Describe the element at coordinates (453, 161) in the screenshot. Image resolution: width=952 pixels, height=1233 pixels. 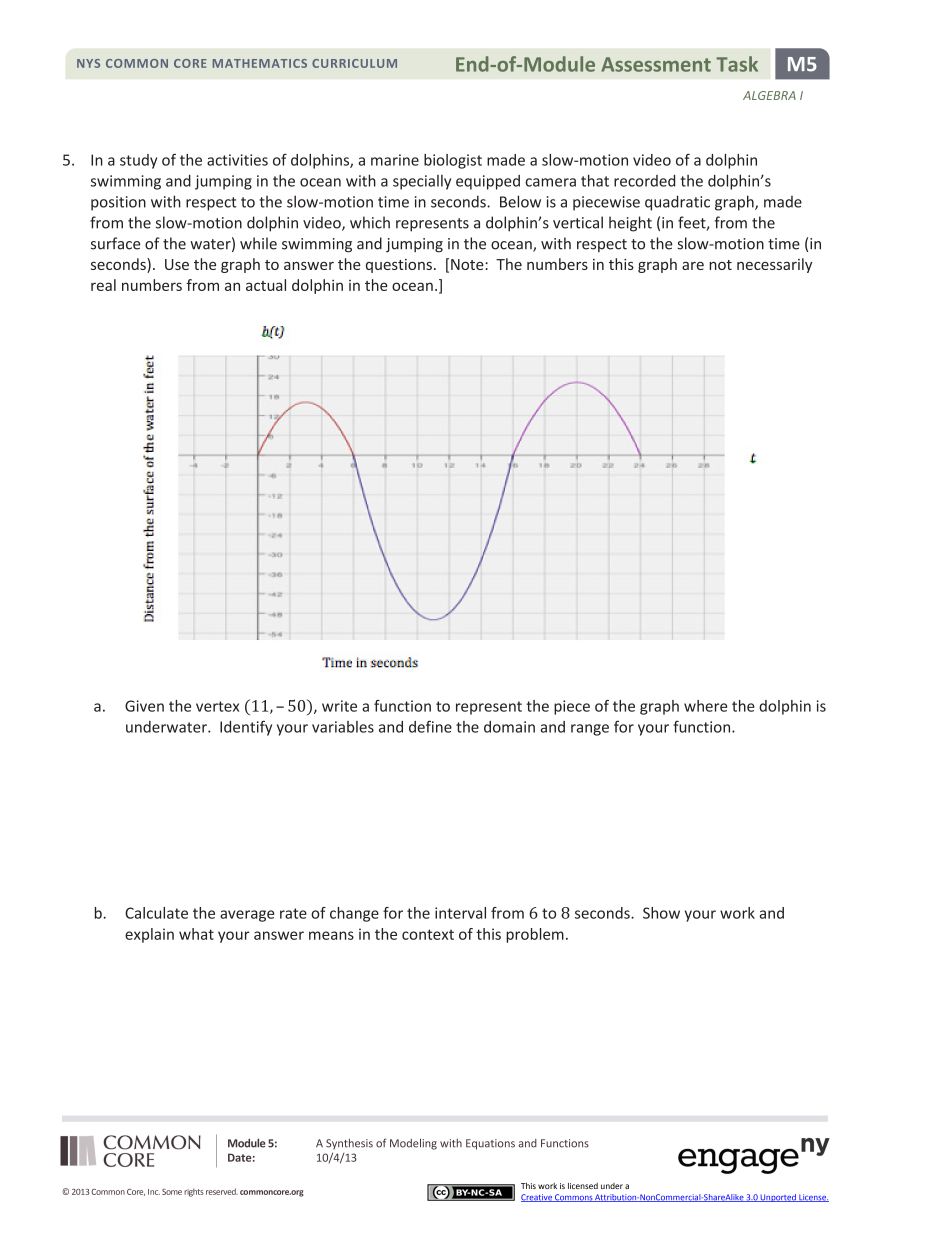
I see `biologist` at that location.
